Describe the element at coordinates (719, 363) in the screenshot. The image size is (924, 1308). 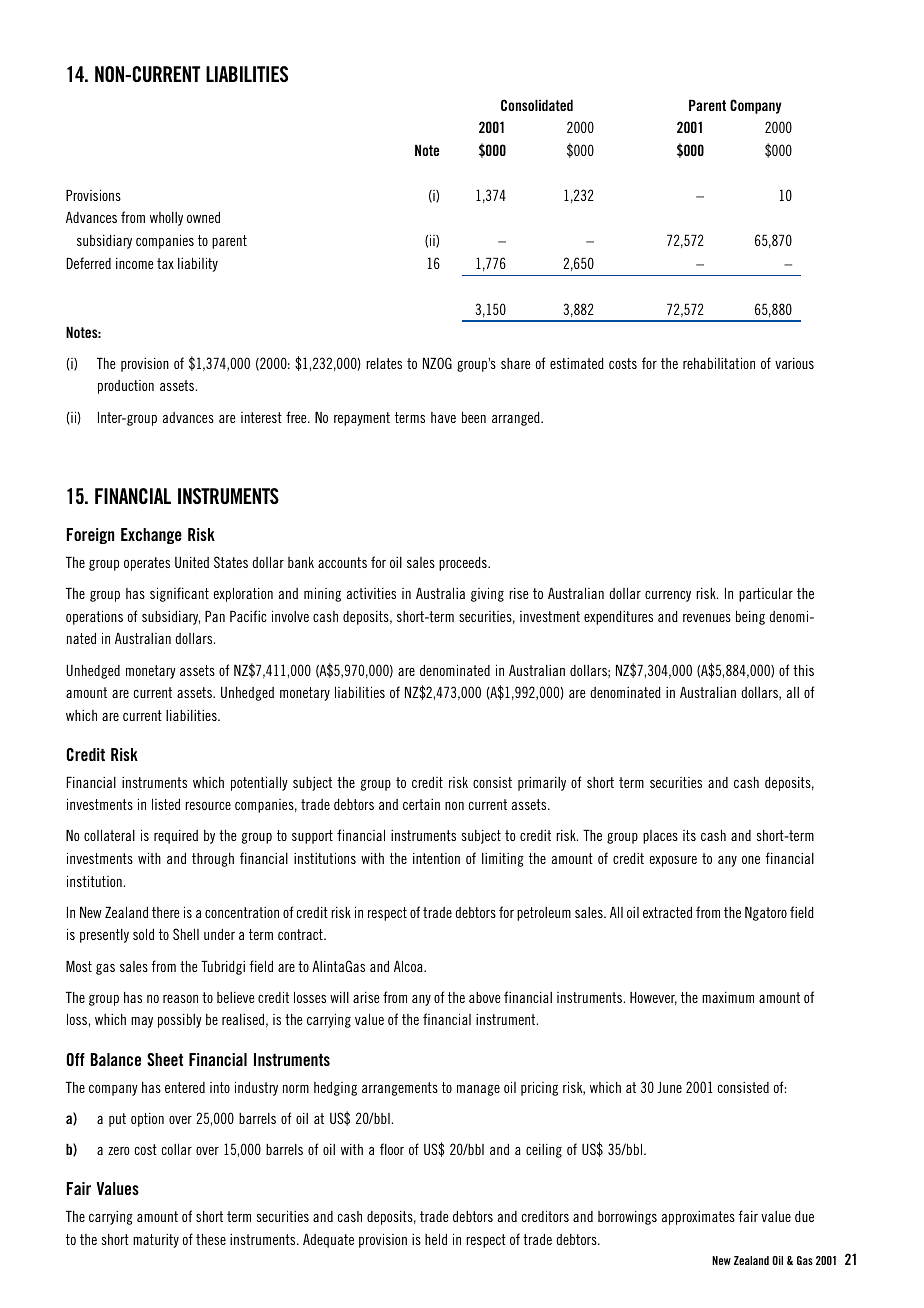
I see `rehabilitation` at that location.
